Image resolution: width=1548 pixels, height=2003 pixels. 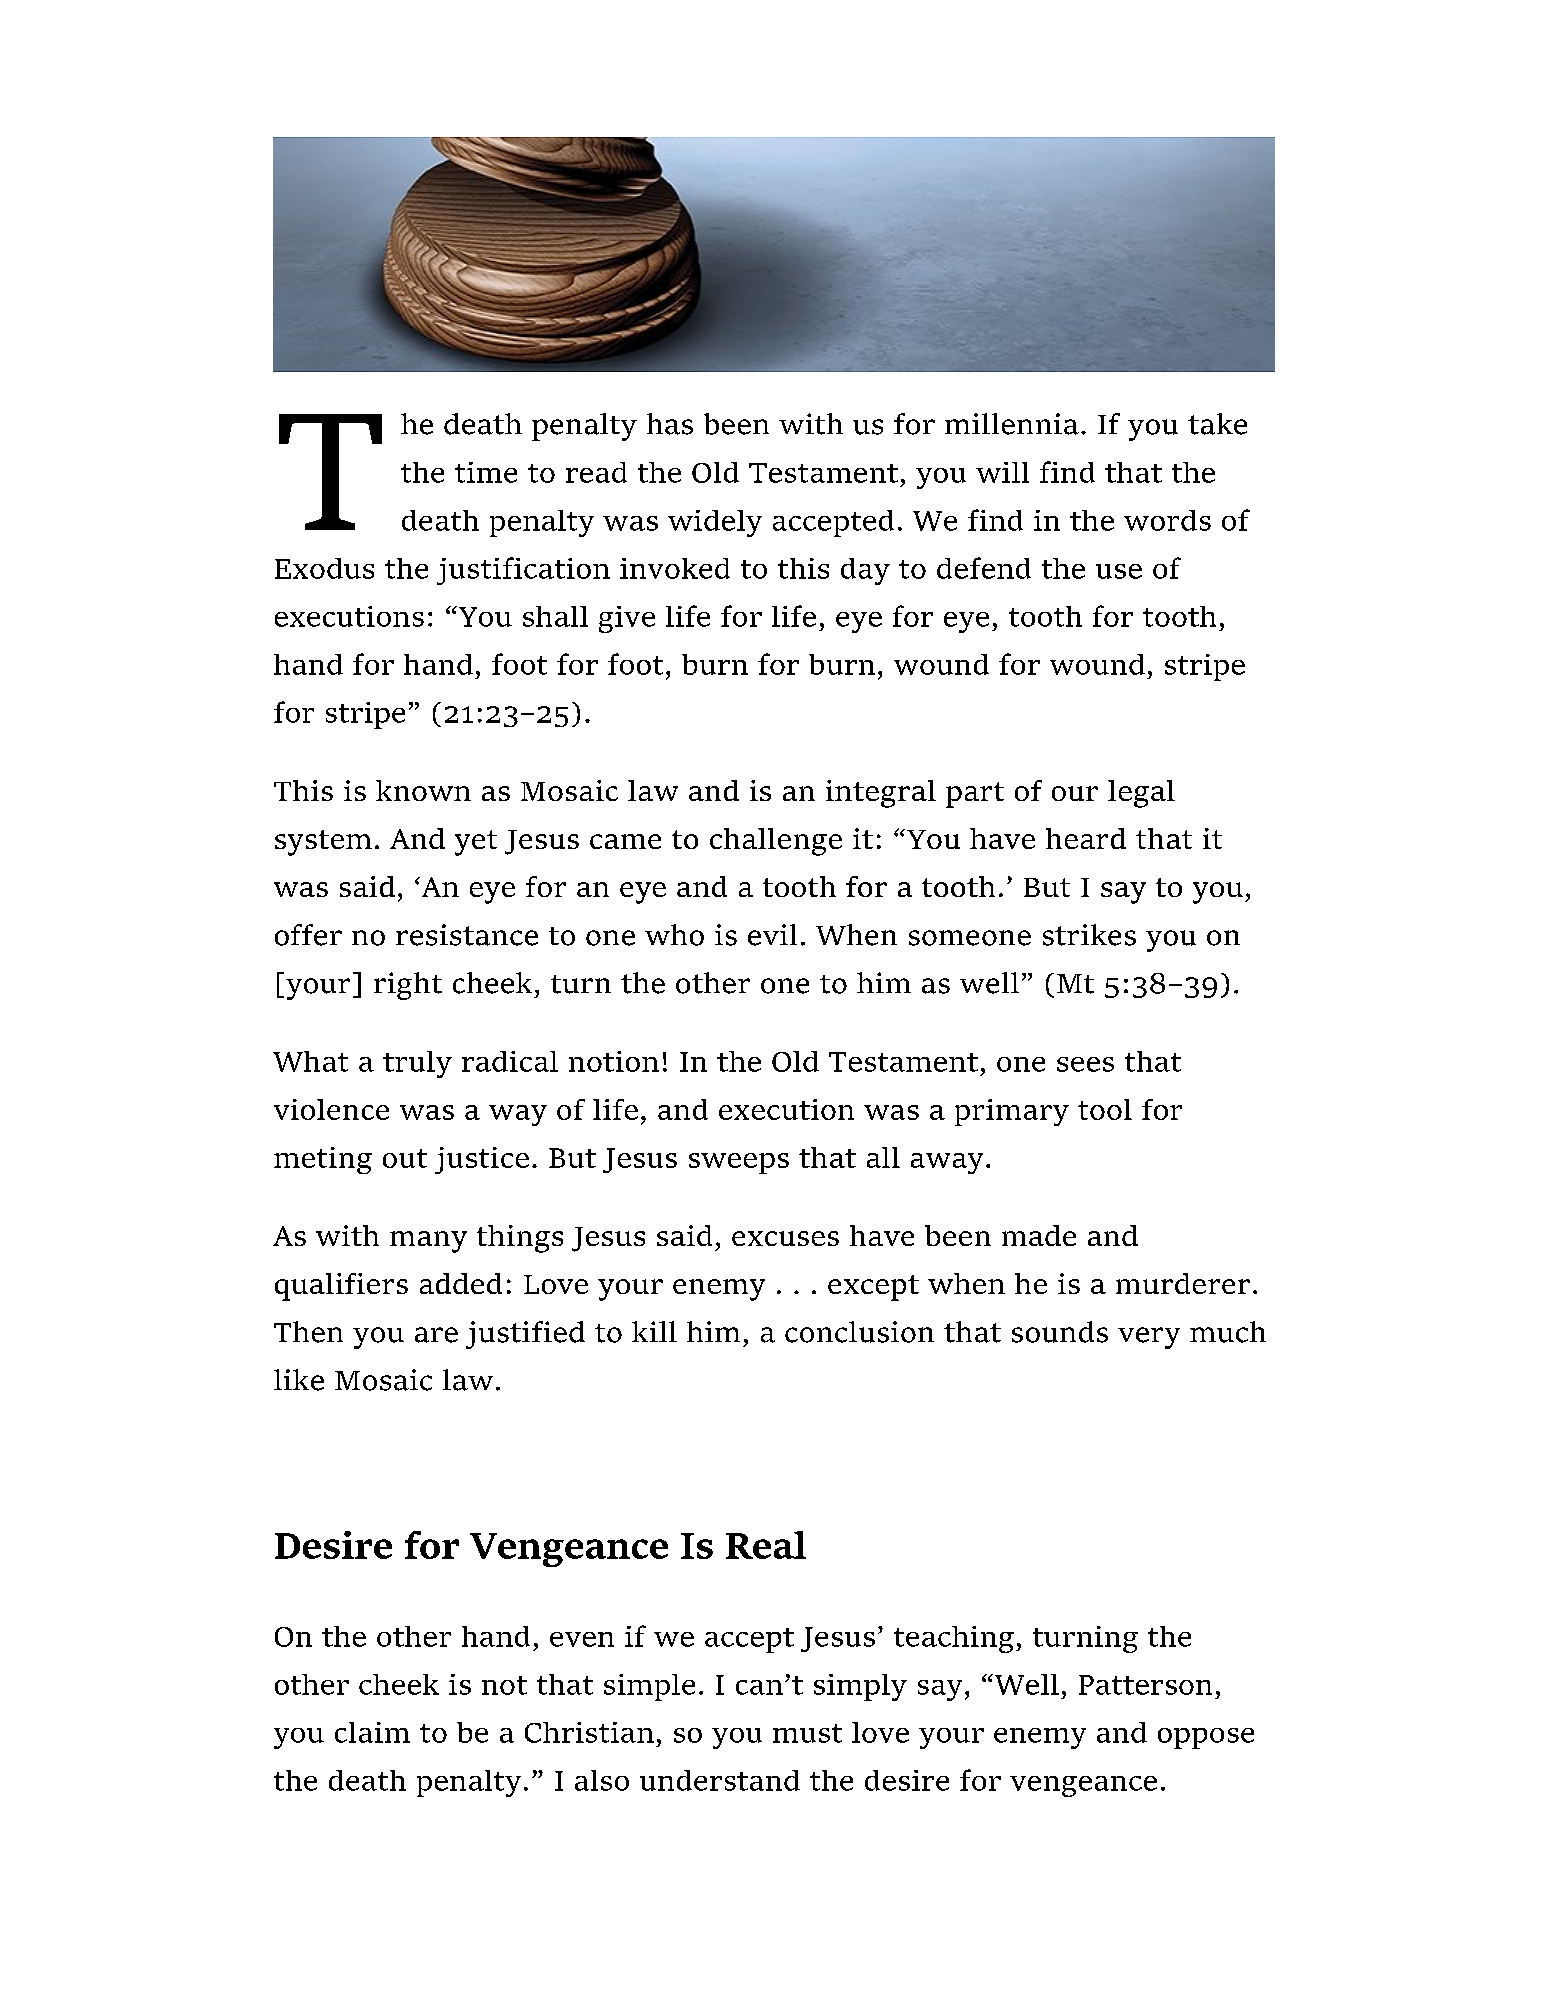 I want to click on sweeps, so click(x=739, y=1163).
